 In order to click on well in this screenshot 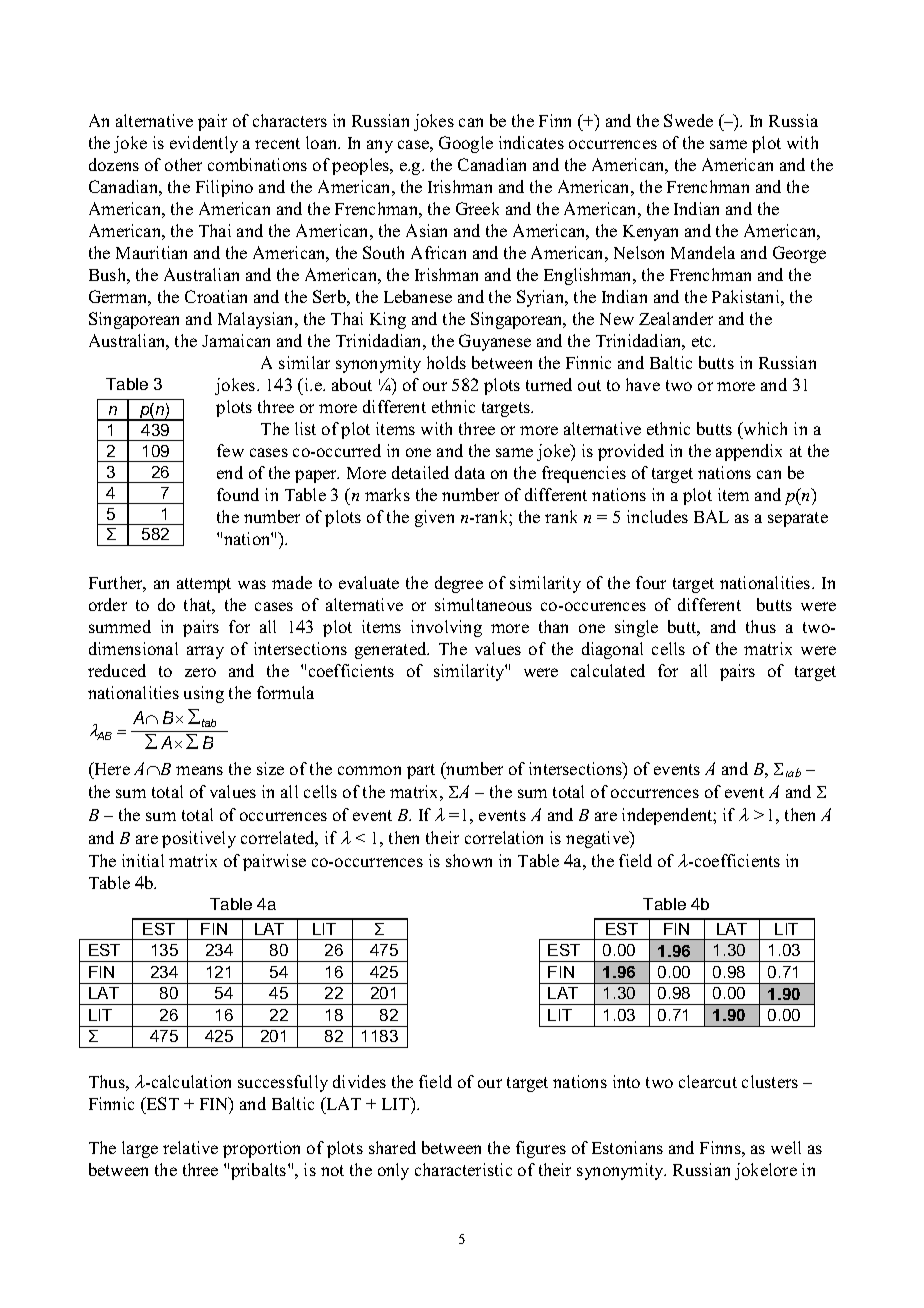, I will do `click(786, 1147)`.
